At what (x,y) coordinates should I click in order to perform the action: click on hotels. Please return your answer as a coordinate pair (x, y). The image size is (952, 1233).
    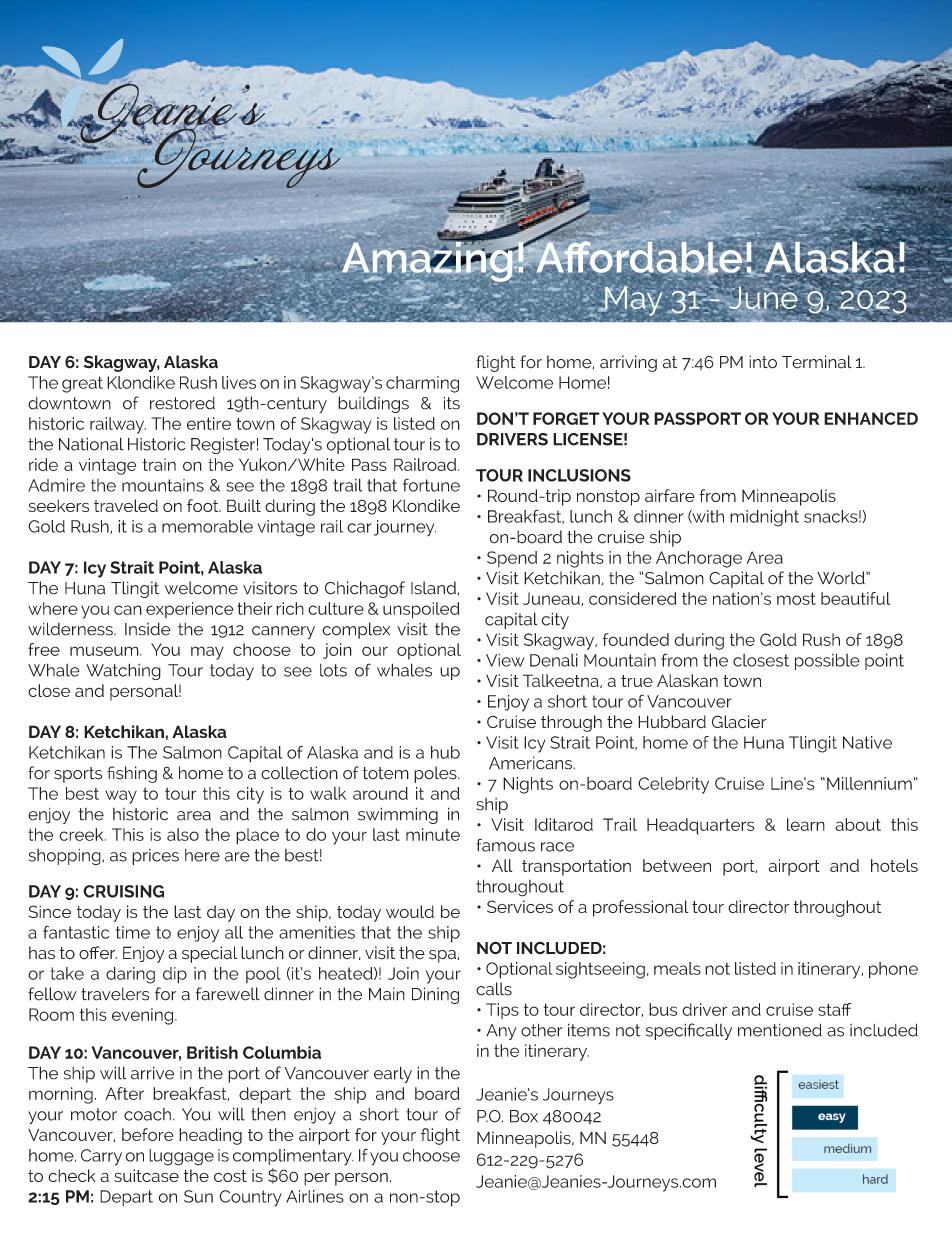
    Looking at the image, I should click on (894, 865).
